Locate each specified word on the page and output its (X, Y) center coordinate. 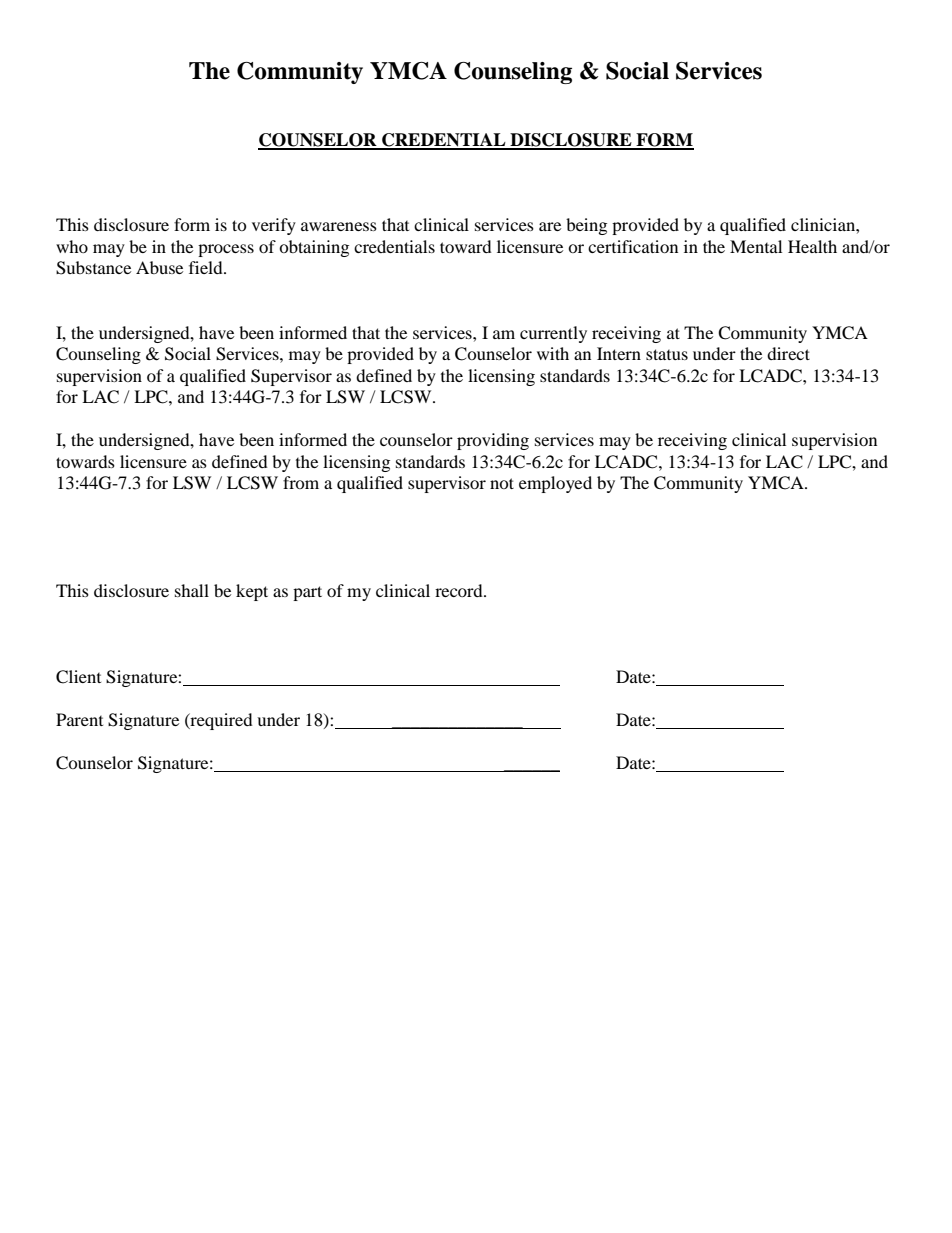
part (307, 593)
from (301, 482)
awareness (339, 226)
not (502, 483)
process (226, 250)
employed (555, 484)
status (667, 354)
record (460, 590)
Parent (79, 719)
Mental (756, 246)
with (553, 353)
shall (192, 590)
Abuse (159, 267)
